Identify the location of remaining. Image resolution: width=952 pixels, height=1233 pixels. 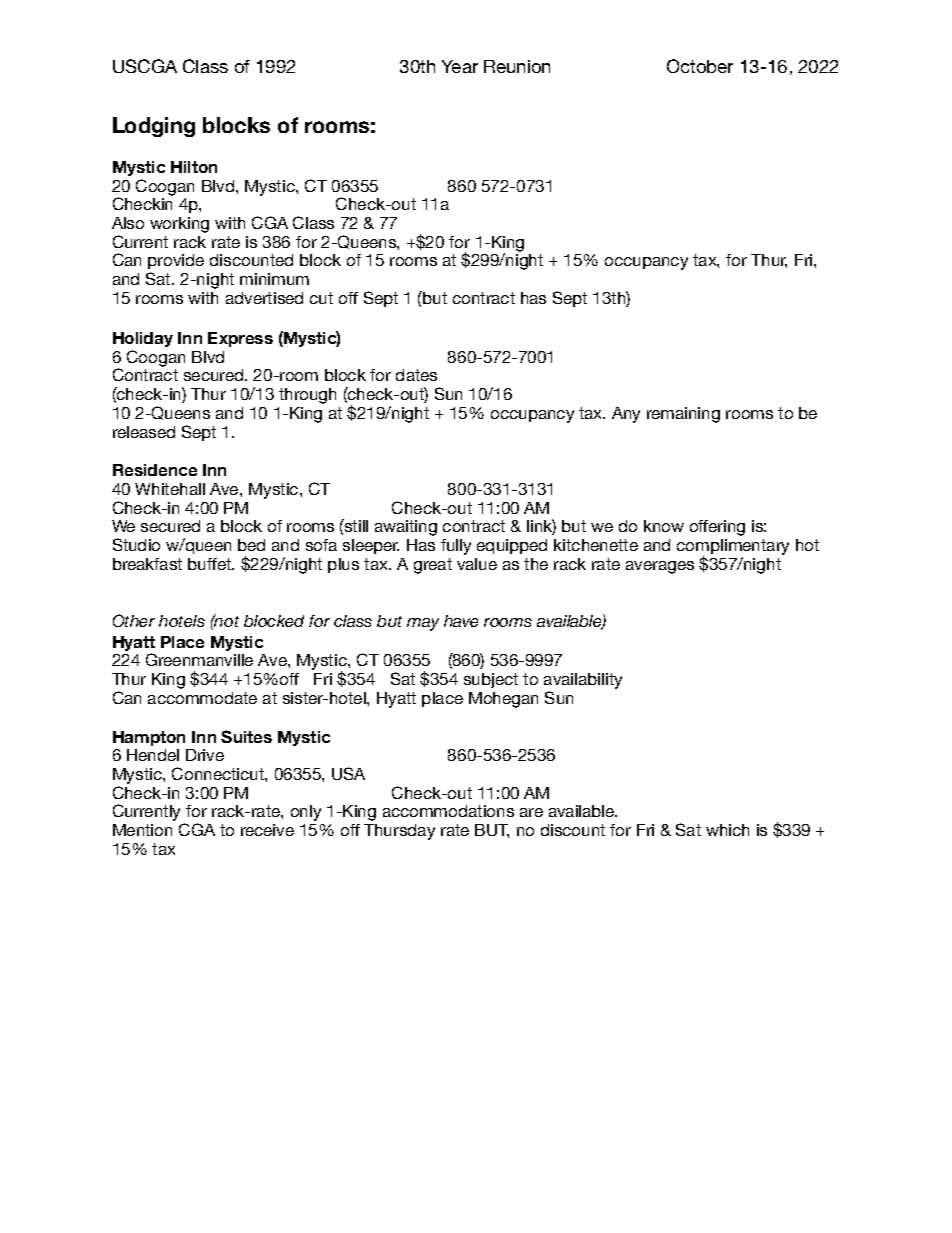
(683, 415).
